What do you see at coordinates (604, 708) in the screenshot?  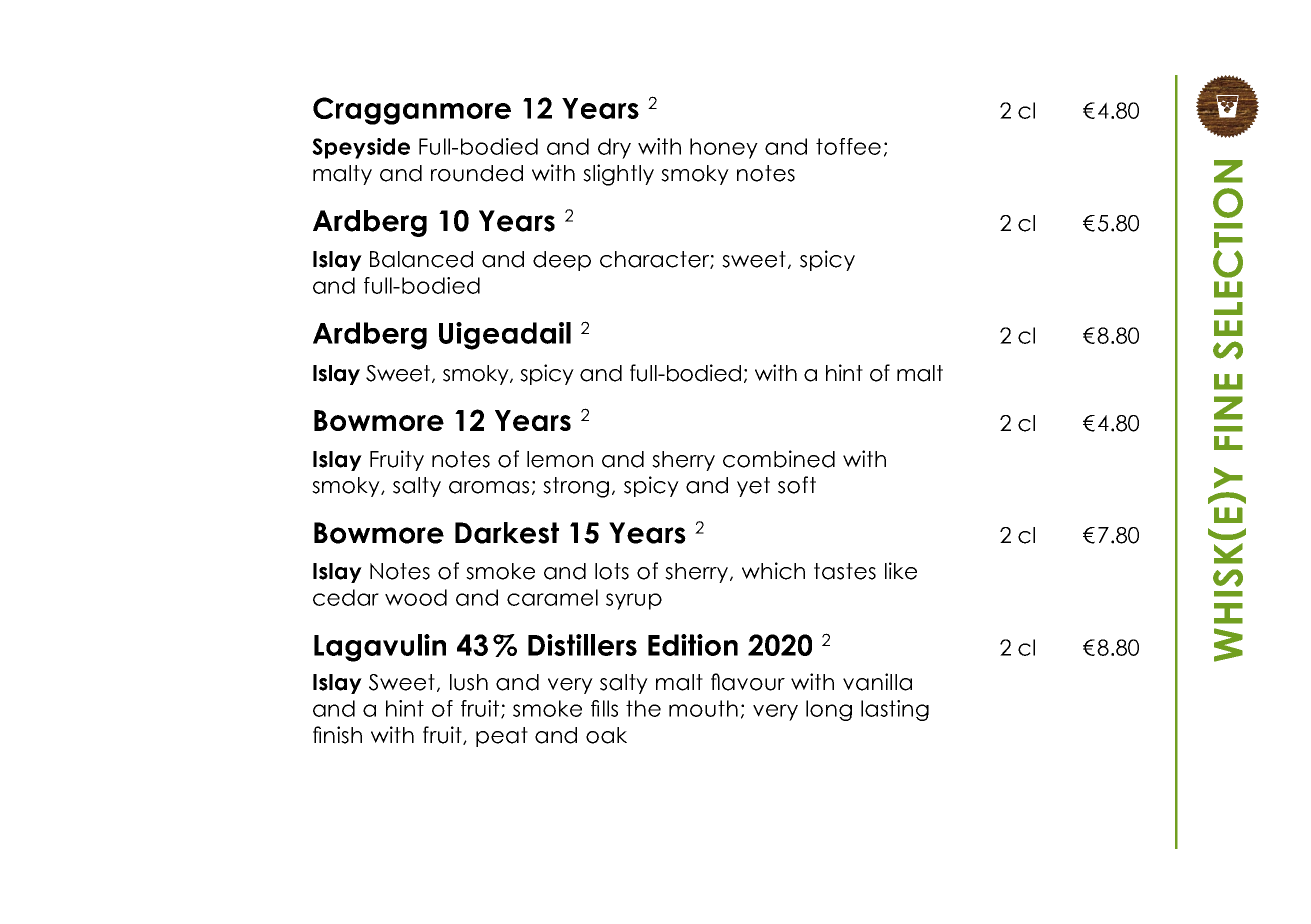 I see `fills` at bounding box center [604, 708].
